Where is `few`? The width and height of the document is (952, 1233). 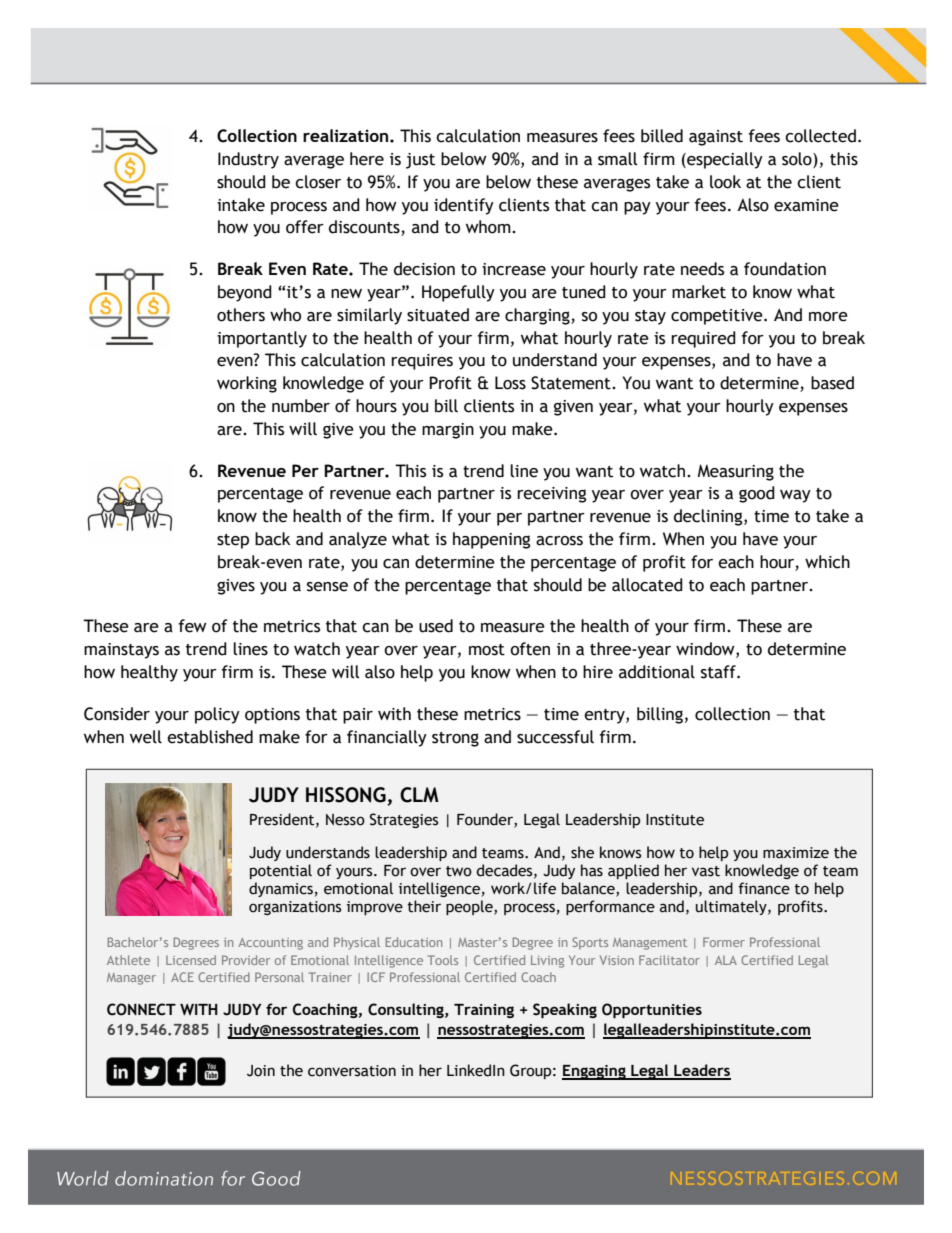 few is located at coordinates (192, 626).
